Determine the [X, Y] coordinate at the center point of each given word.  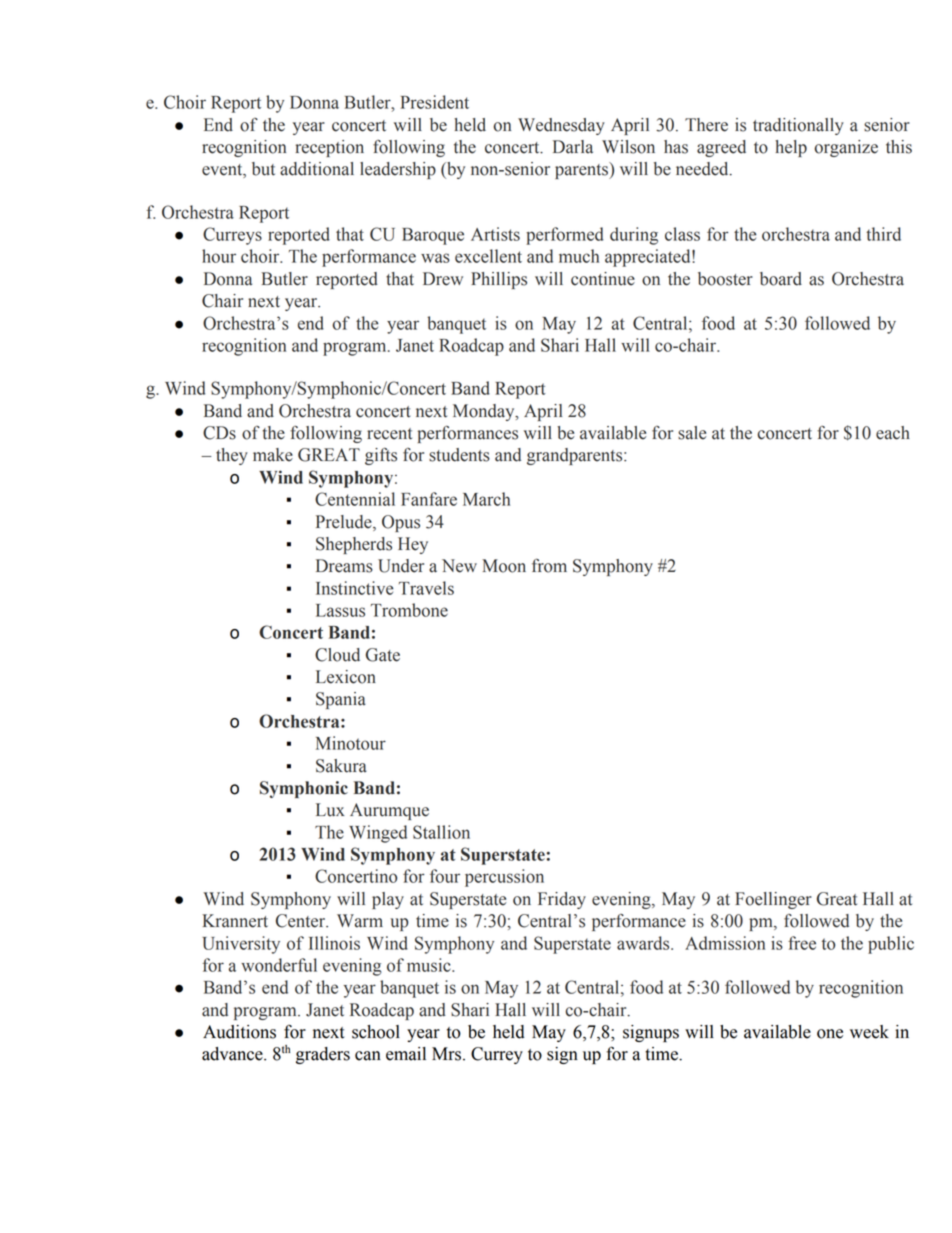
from [549, 566]
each [893, 433]
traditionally [798, 126]
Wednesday [561, 126]
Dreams [344, 566]
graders [323, 1055]
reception [329, 148]
